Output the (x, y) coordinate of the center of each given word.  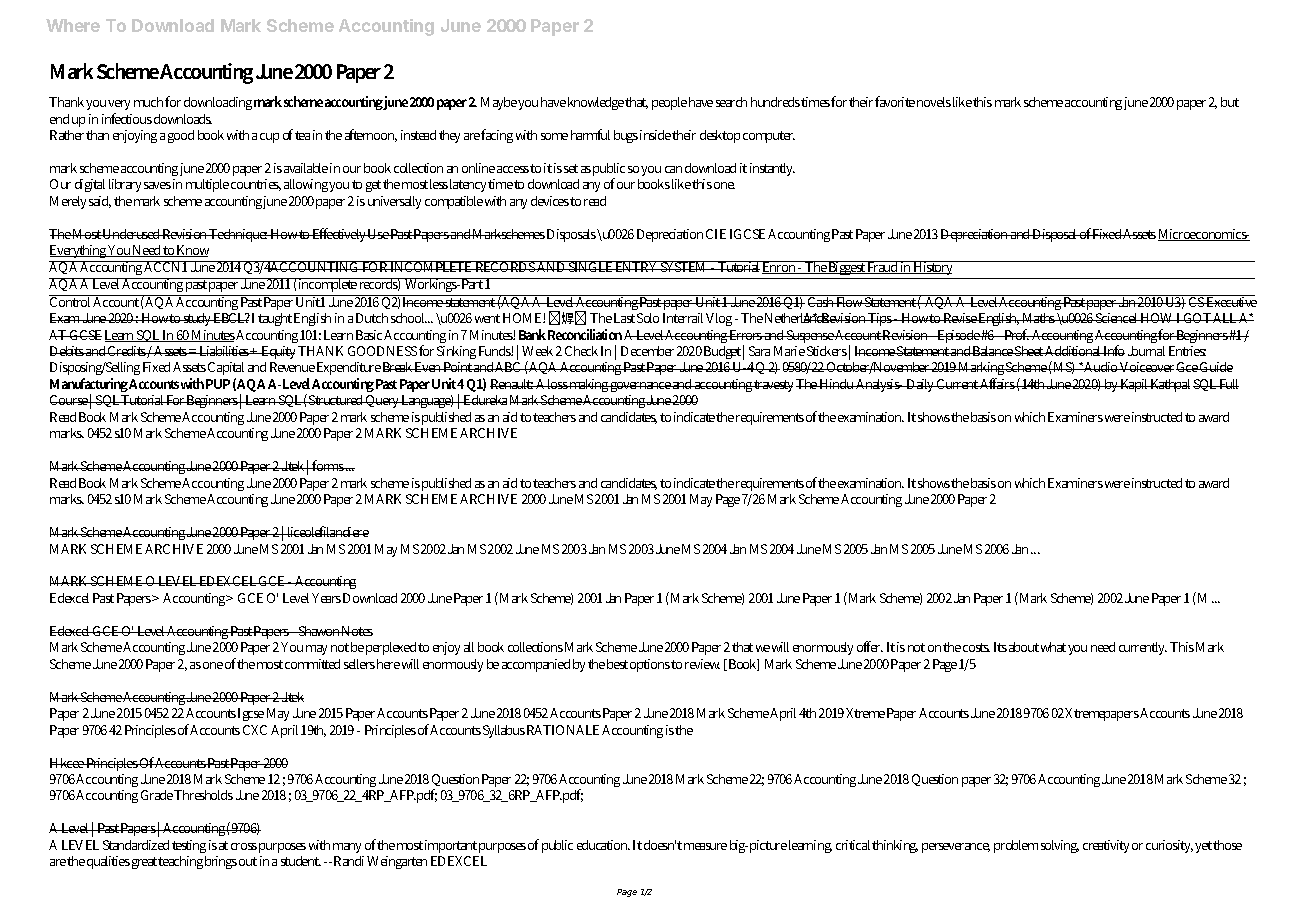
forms (328, 465)
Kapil (1134, 385)
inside (656, 135)
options (650, 665)
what (1053, 647)
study (198, 319)
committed (312, 664)
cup (269, 138)
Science (1115, 318)
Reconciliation (586, 334)
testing (189, 846)
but (1230, 102)
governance (640, 387)
